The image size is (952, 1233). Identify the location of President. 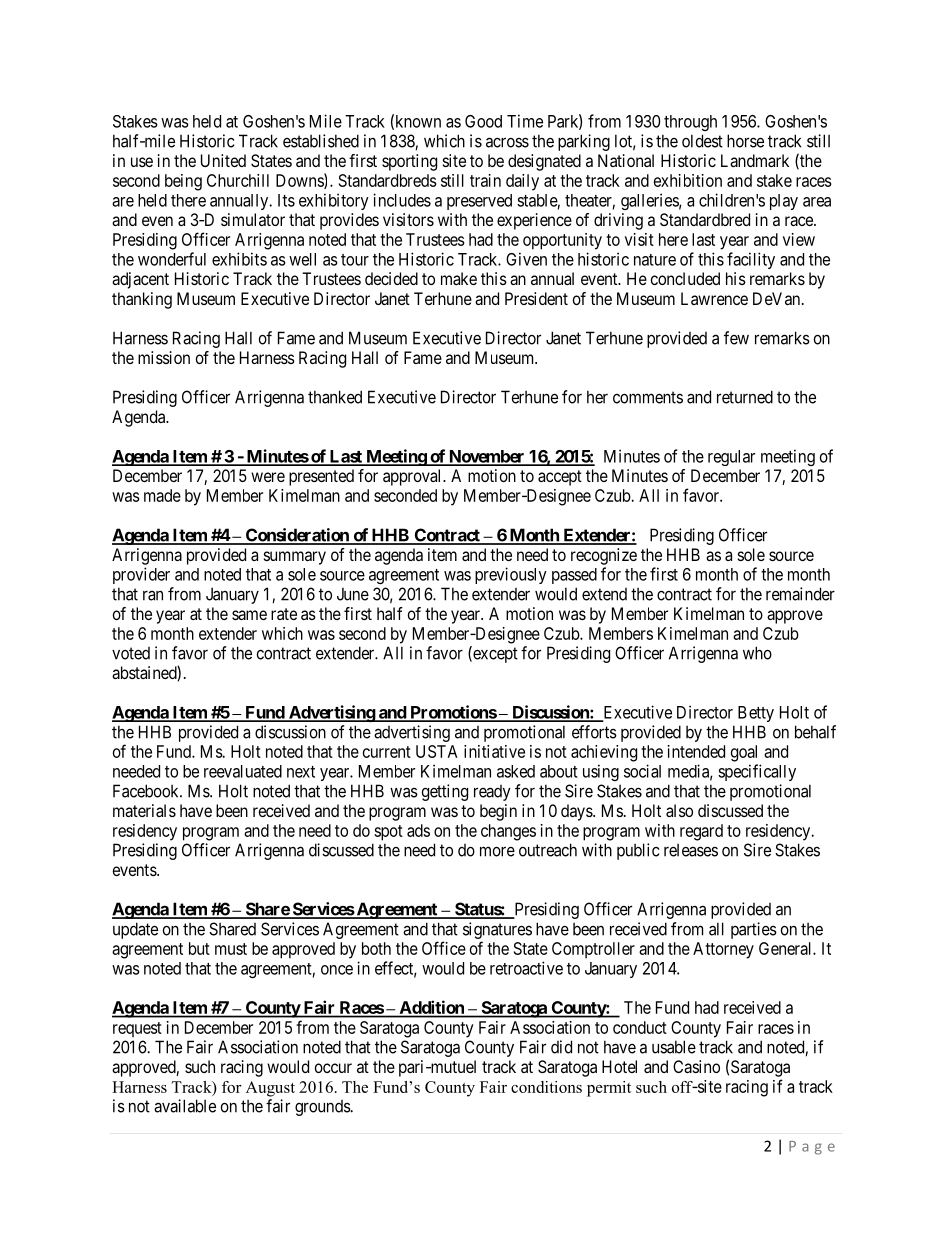
(536, 298).
